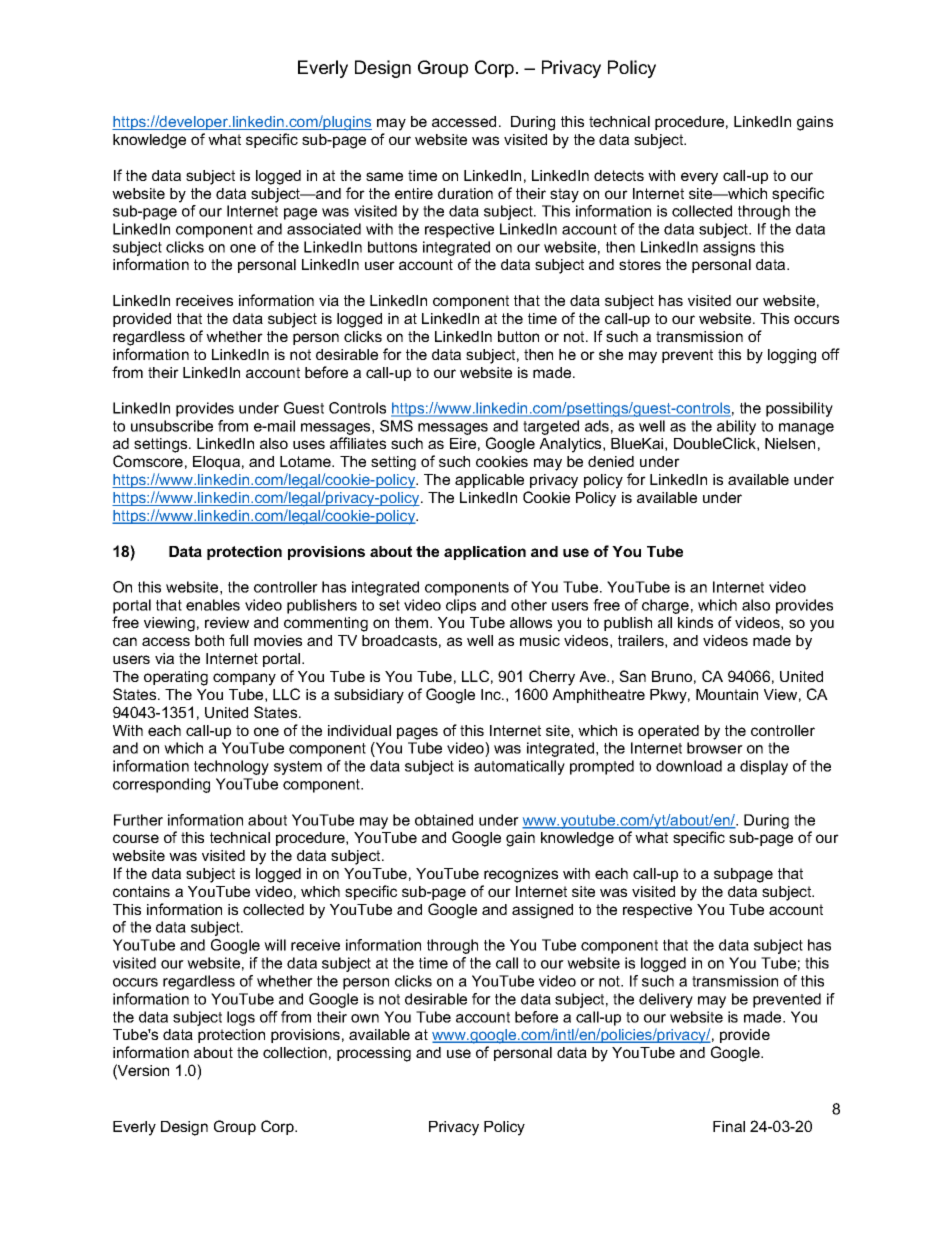  Describe the element at coordinates (689, 766) in the image. I see `download` at that location.
